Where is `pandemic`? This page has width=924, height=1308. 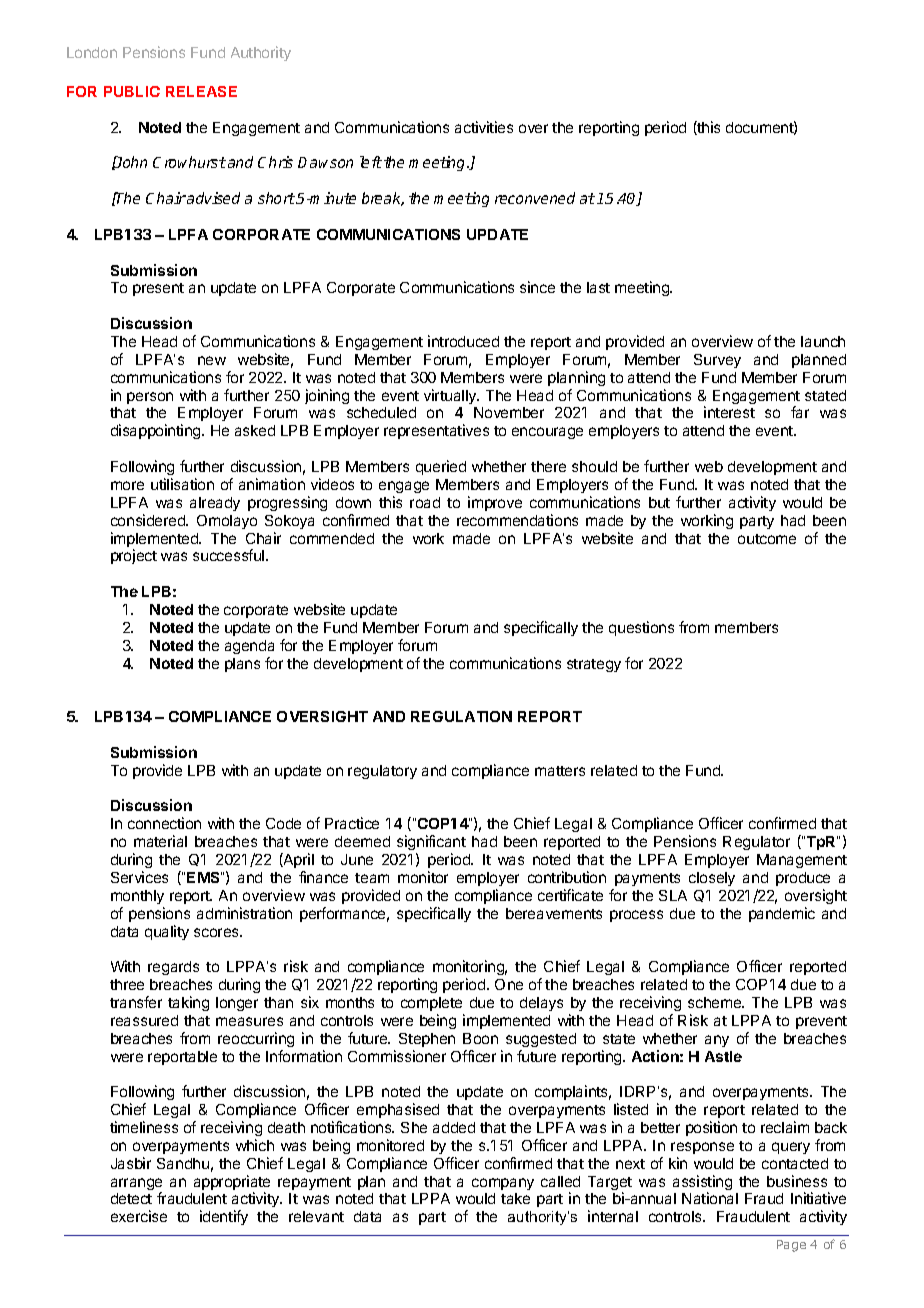 pandemic is located at coordinates (782, 914).
